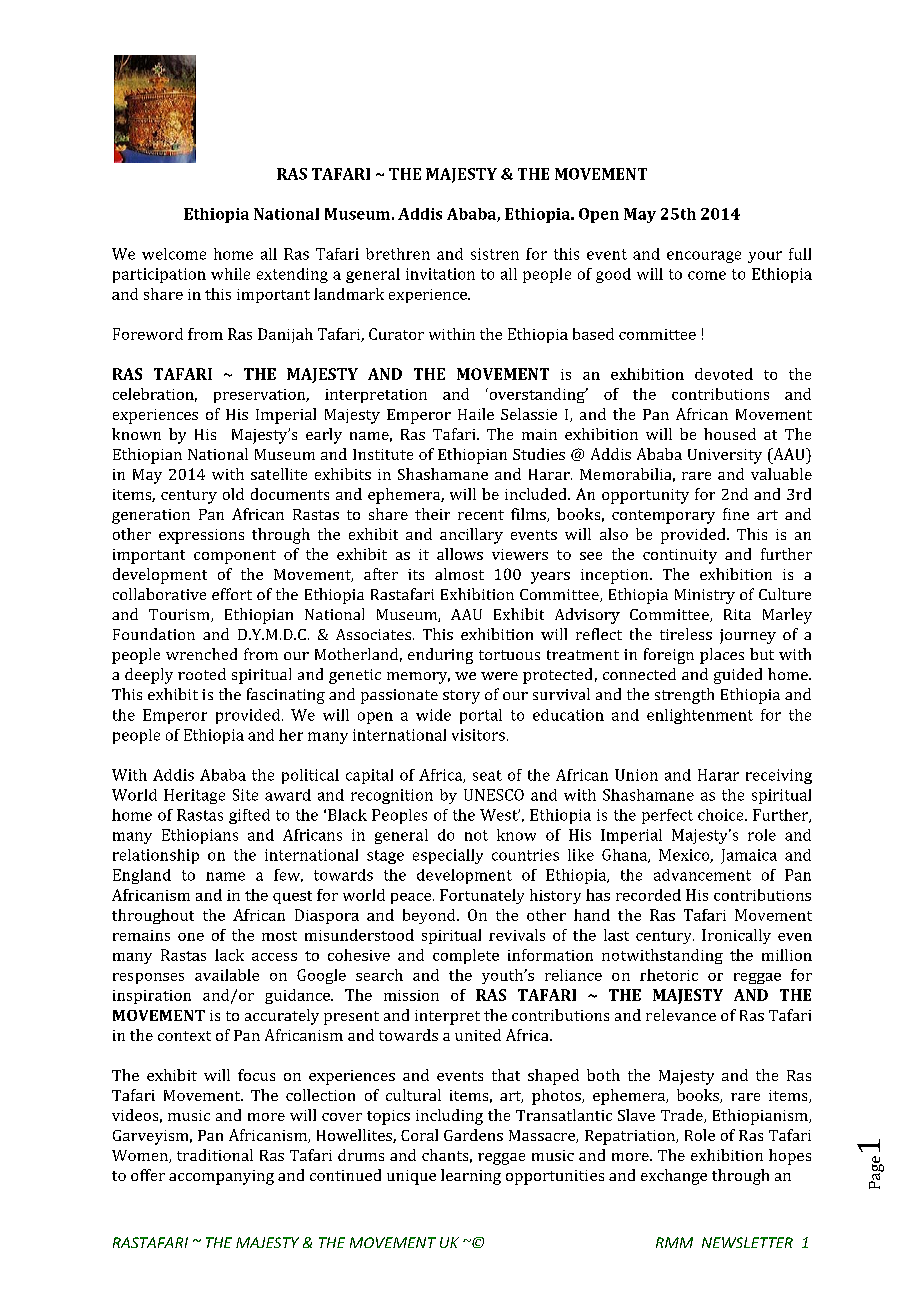  I want to click on Site, so click(245, 795).
